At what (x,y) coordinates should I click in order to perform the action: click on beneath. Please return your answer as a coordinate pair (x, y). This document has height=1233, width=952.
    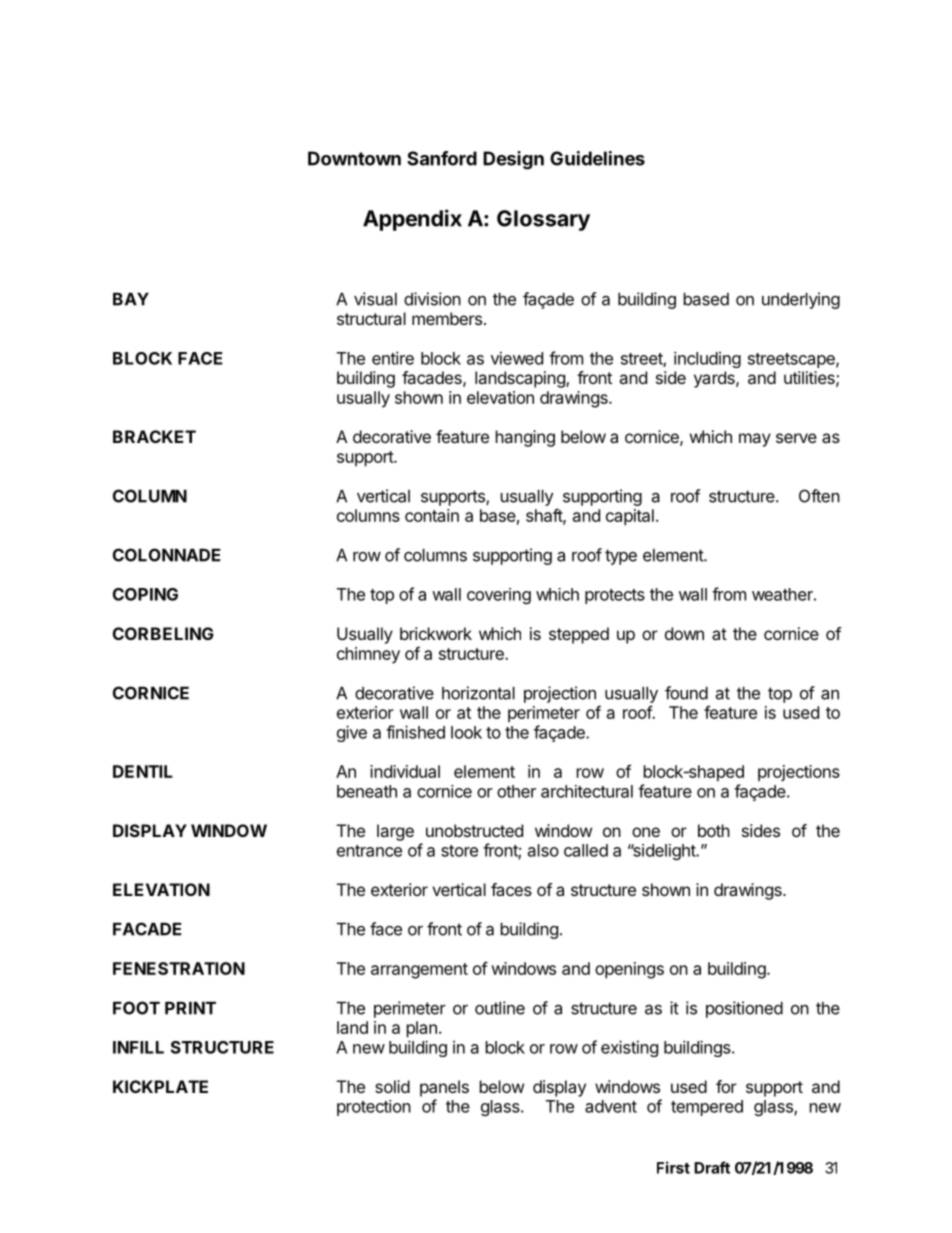
    Looking at the image, I should click on (367, 791).
